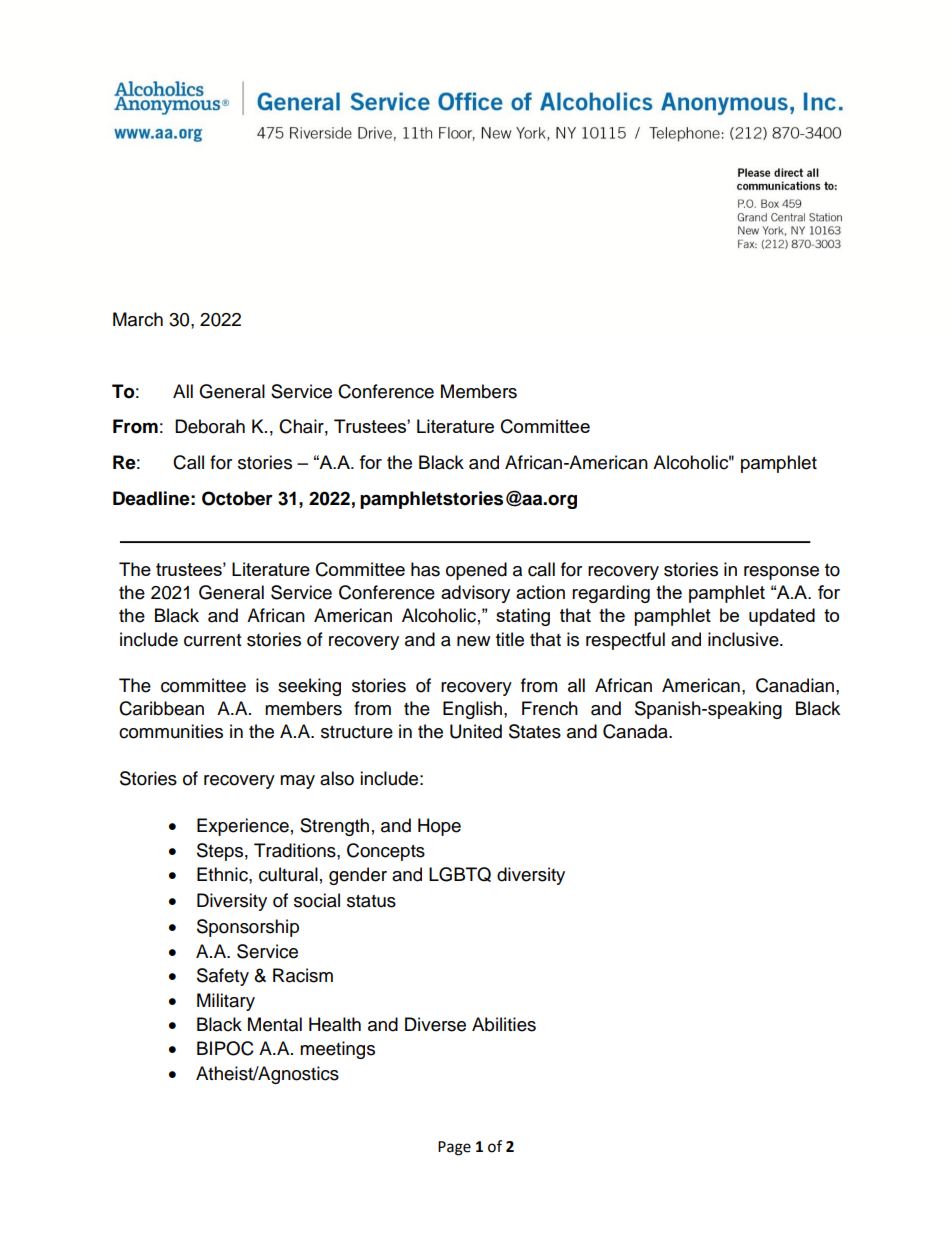 The image size is (952, 1233). What do you see at coordinates (210, 426) in the screenshot?
I see `Deborah` at bounding box center [210, 426].
